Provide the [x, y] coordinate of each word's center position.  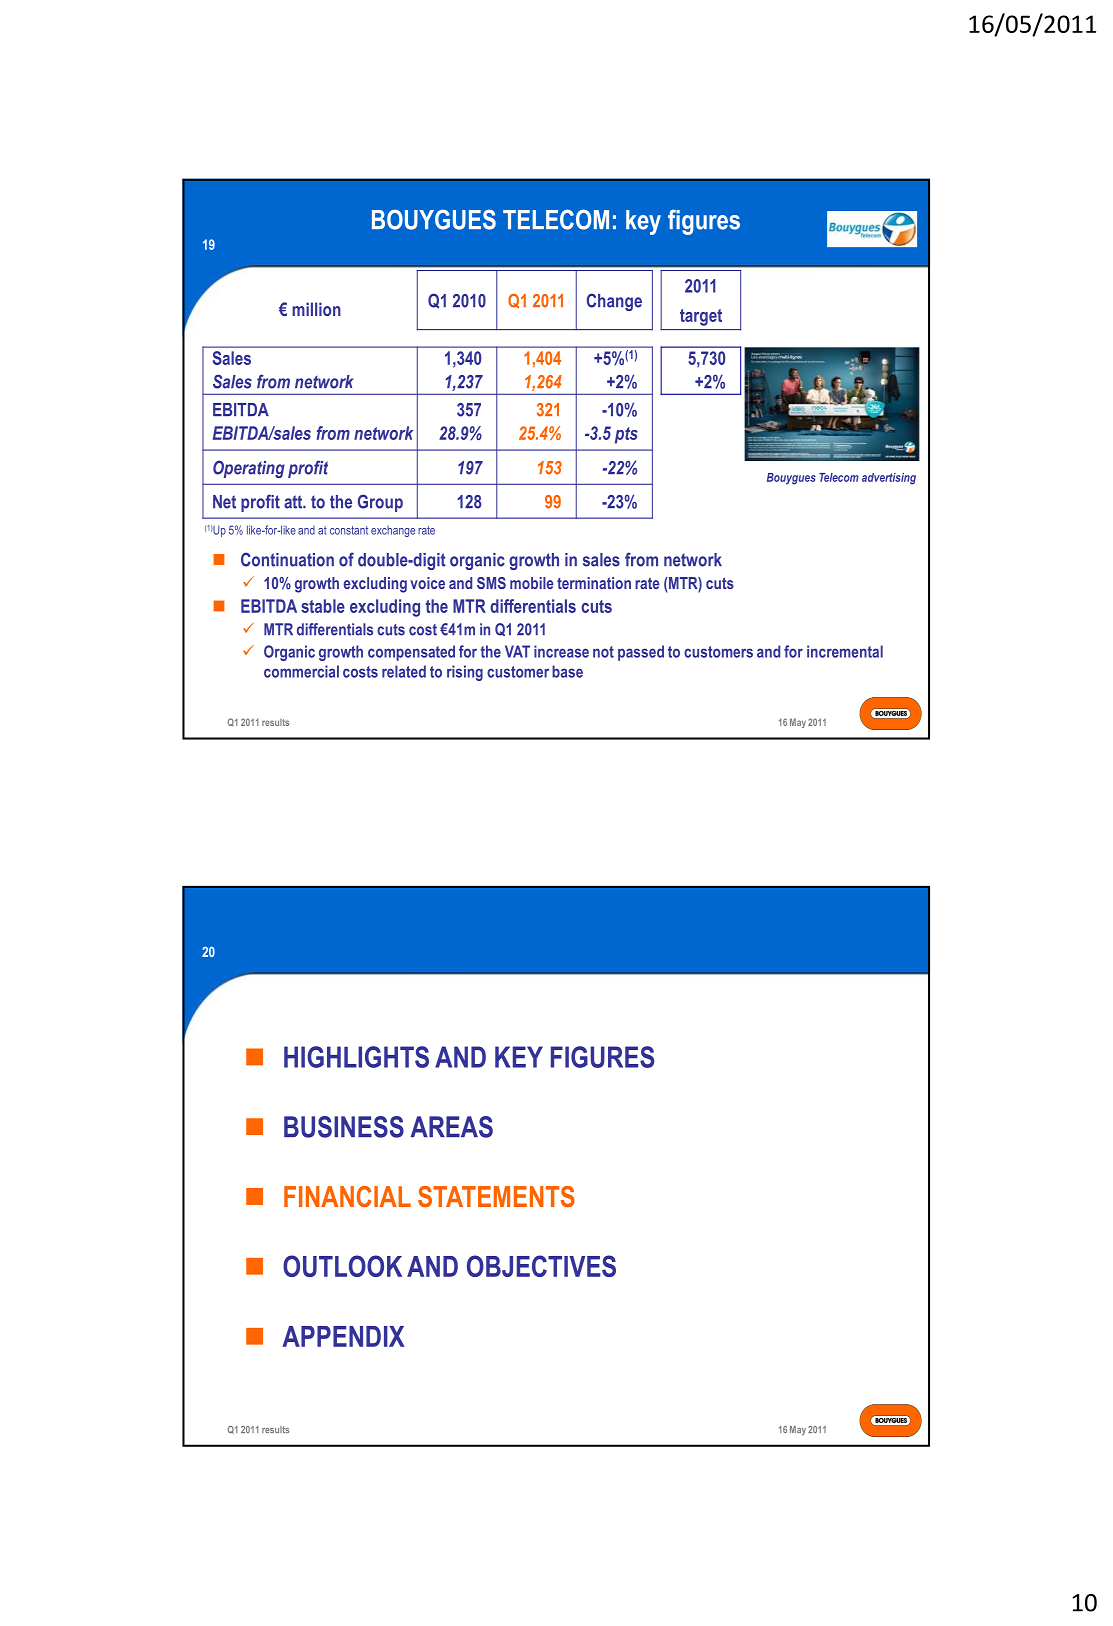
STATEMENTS [496, 1197]
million [316, 309]
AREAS [452, 1127]
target [701, 317]
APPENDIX [343, 1336]
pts [626, 435]
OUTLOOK [342, 1266]
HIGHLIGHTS [356, 1057]
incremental [845, 651]
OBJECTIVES [541, 1266]
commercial [301, 671]
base [567, 671]
